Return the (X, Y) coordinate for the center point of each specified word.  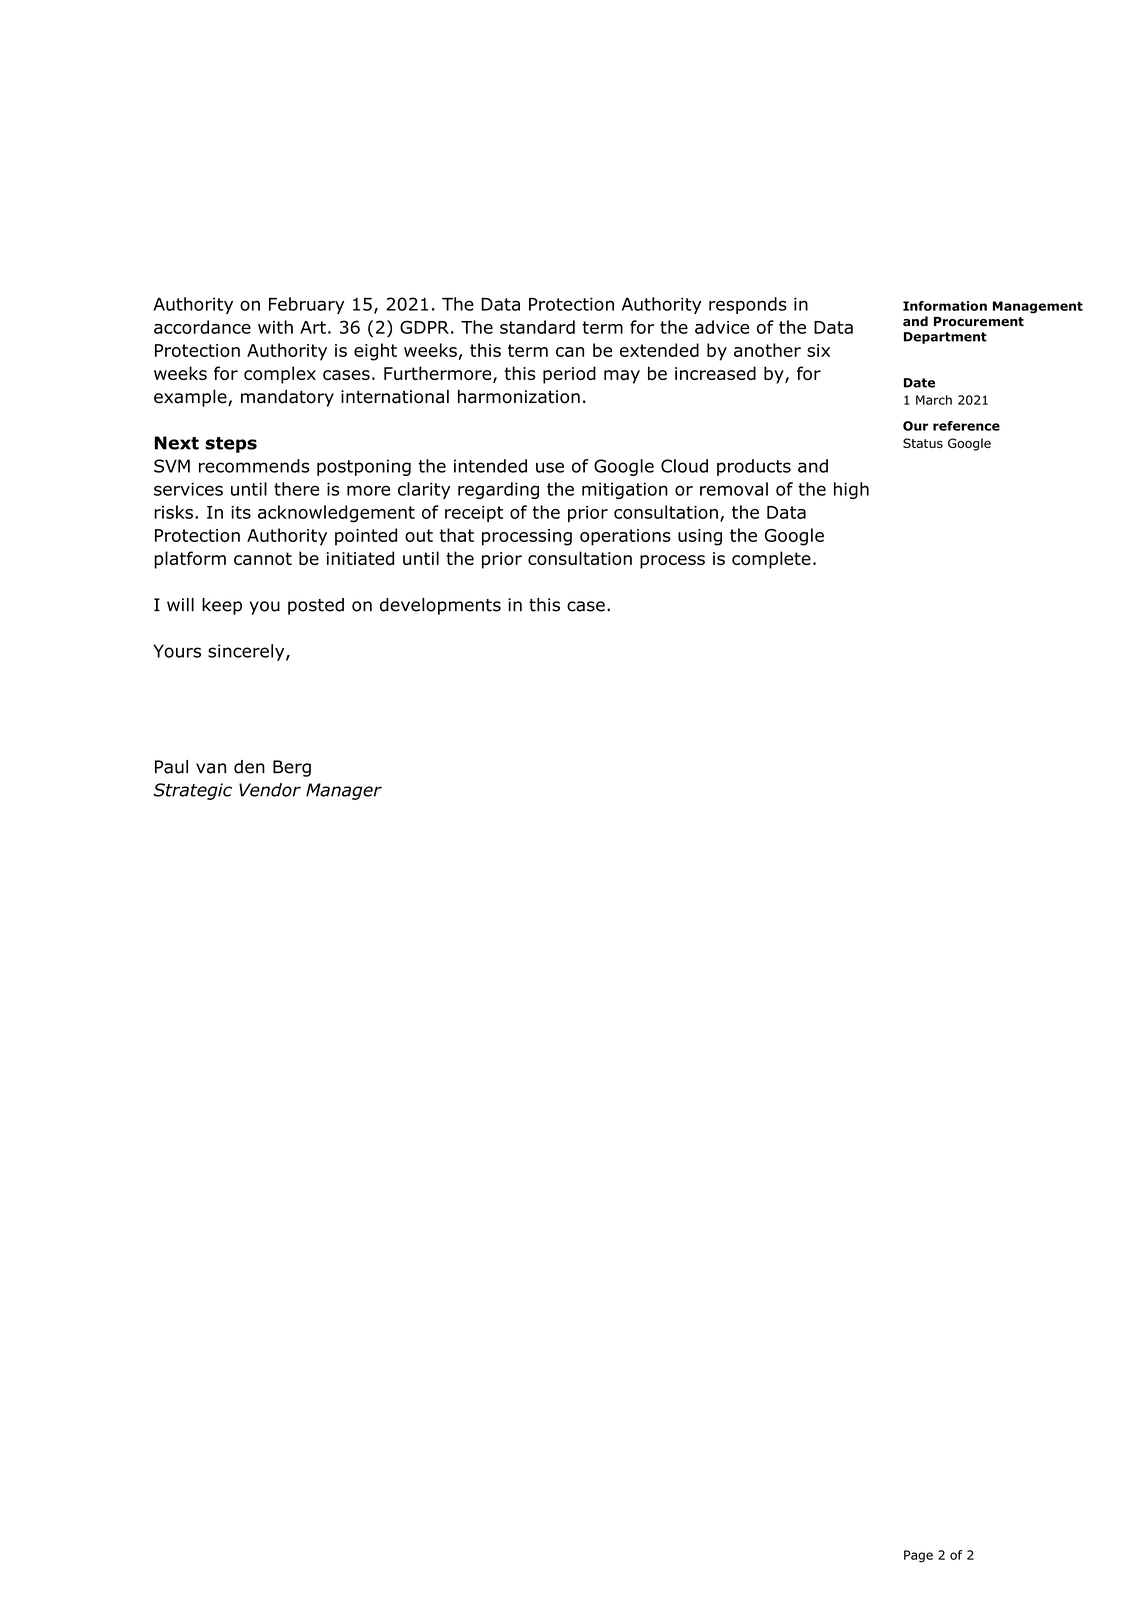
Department (945, 338)
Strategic (192, 791)
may (622, 377)
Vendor (270, 790)
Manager (344, 791)
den (249, 767)
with (275, 327)
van (211, 768)
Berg (292, 768)
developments (440, 606)
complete (771, 560)
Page (918, 1556)
